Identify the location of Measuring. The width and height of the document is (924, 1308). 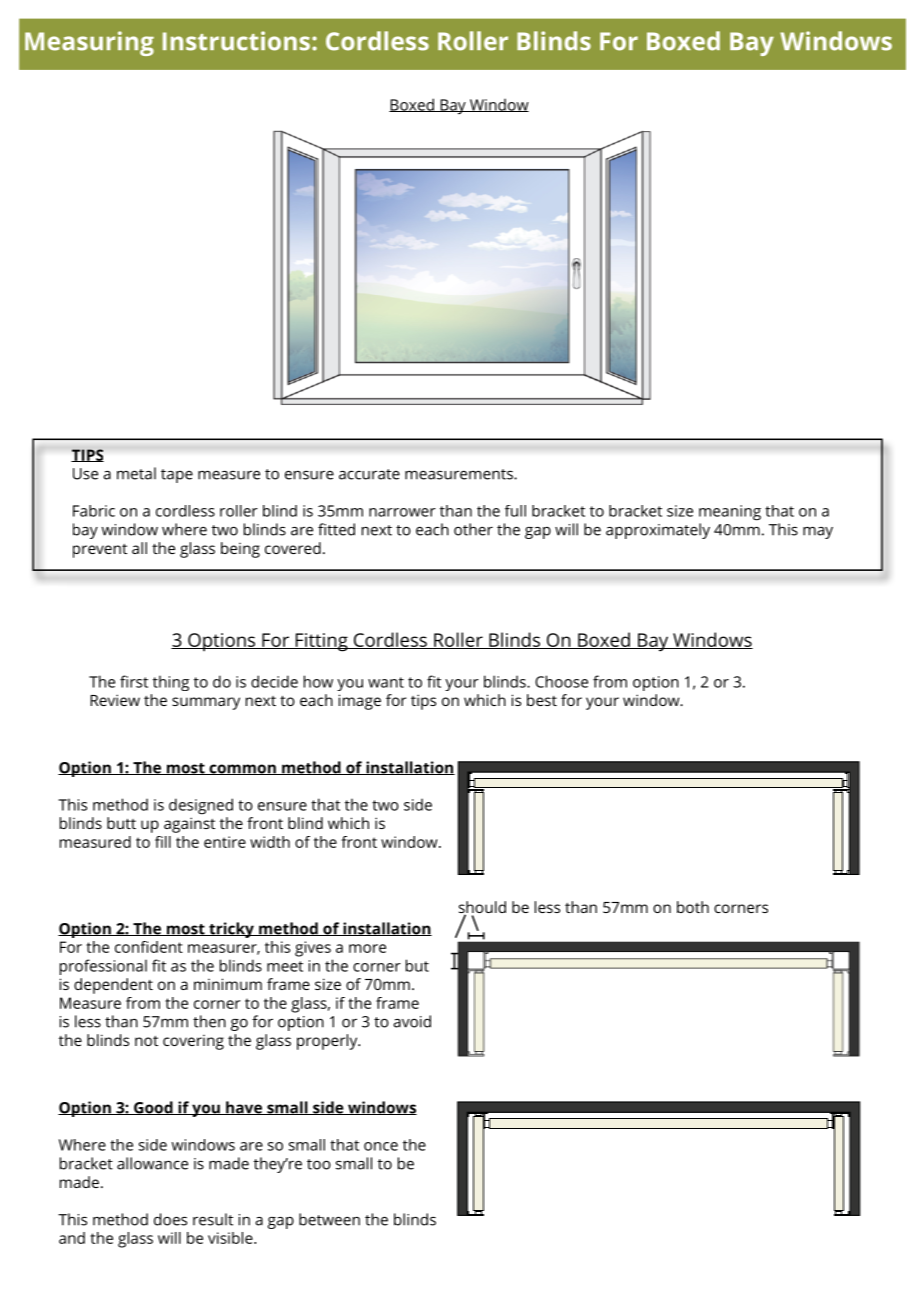
(89, 43).
